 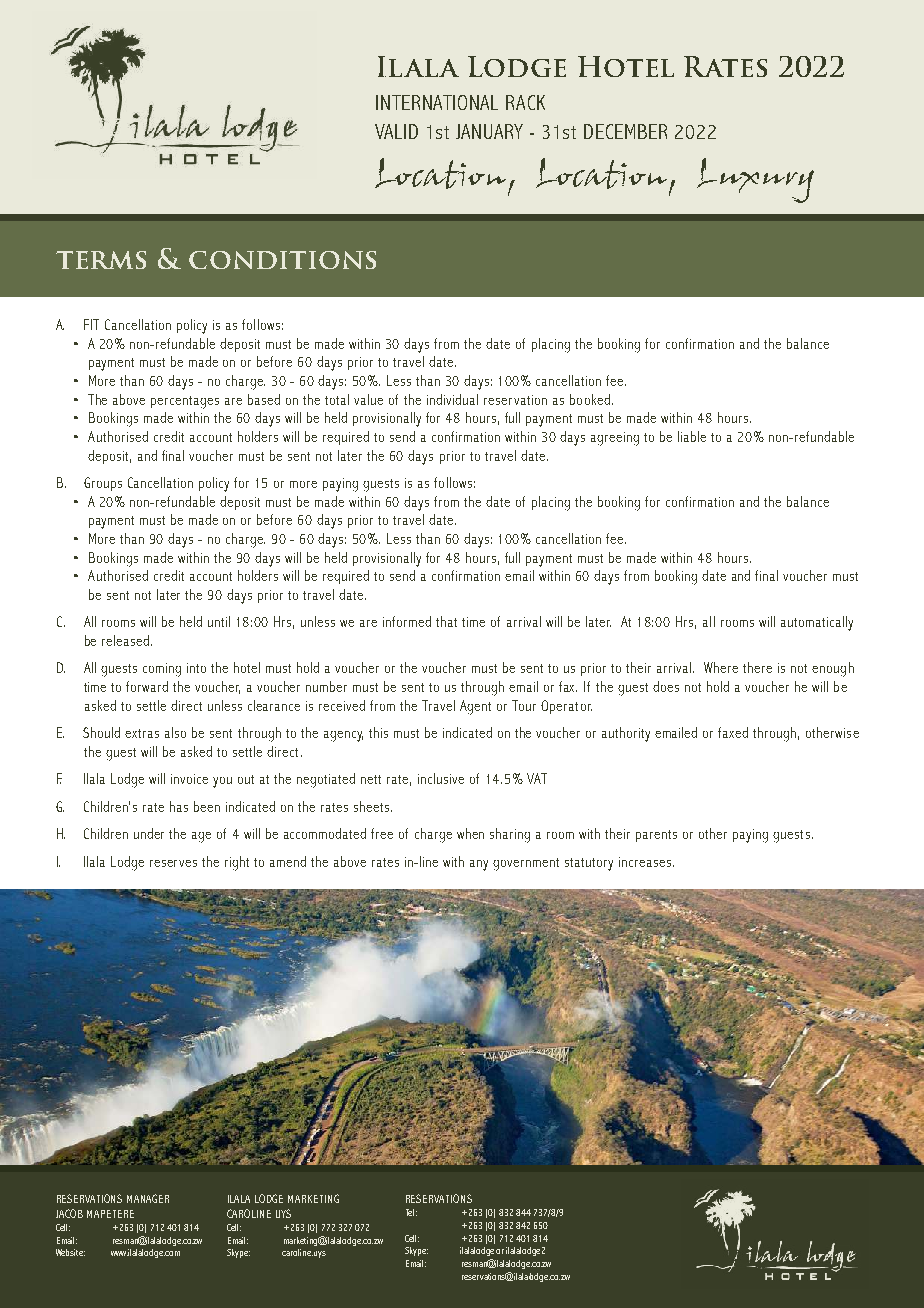 I want to click on Groups, so click(x=103, y=484).
